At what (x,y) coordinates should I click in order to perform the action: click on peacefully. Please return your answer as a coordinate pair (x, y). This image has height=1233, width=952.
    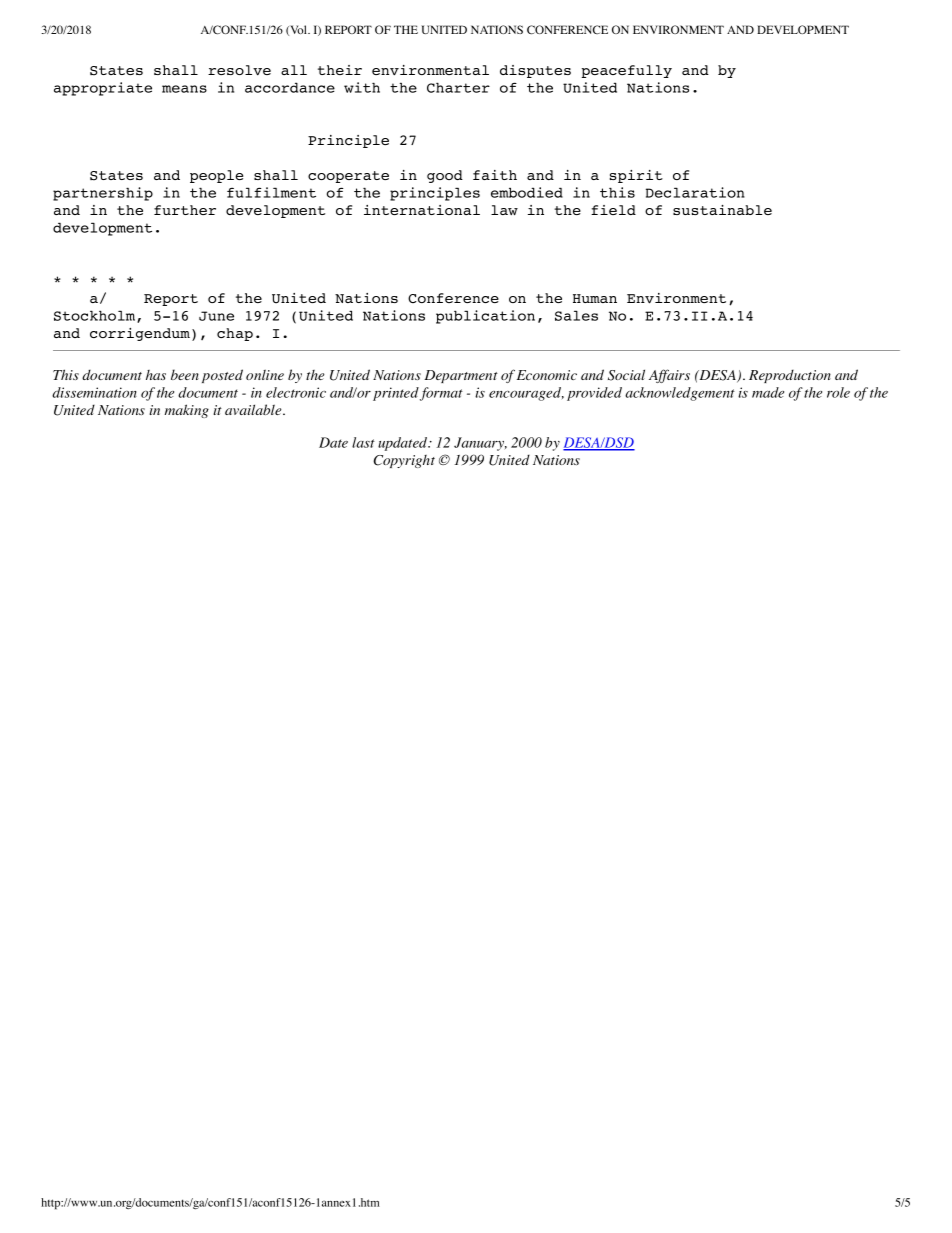
    Looking at the image, I should click on (627, 71).
